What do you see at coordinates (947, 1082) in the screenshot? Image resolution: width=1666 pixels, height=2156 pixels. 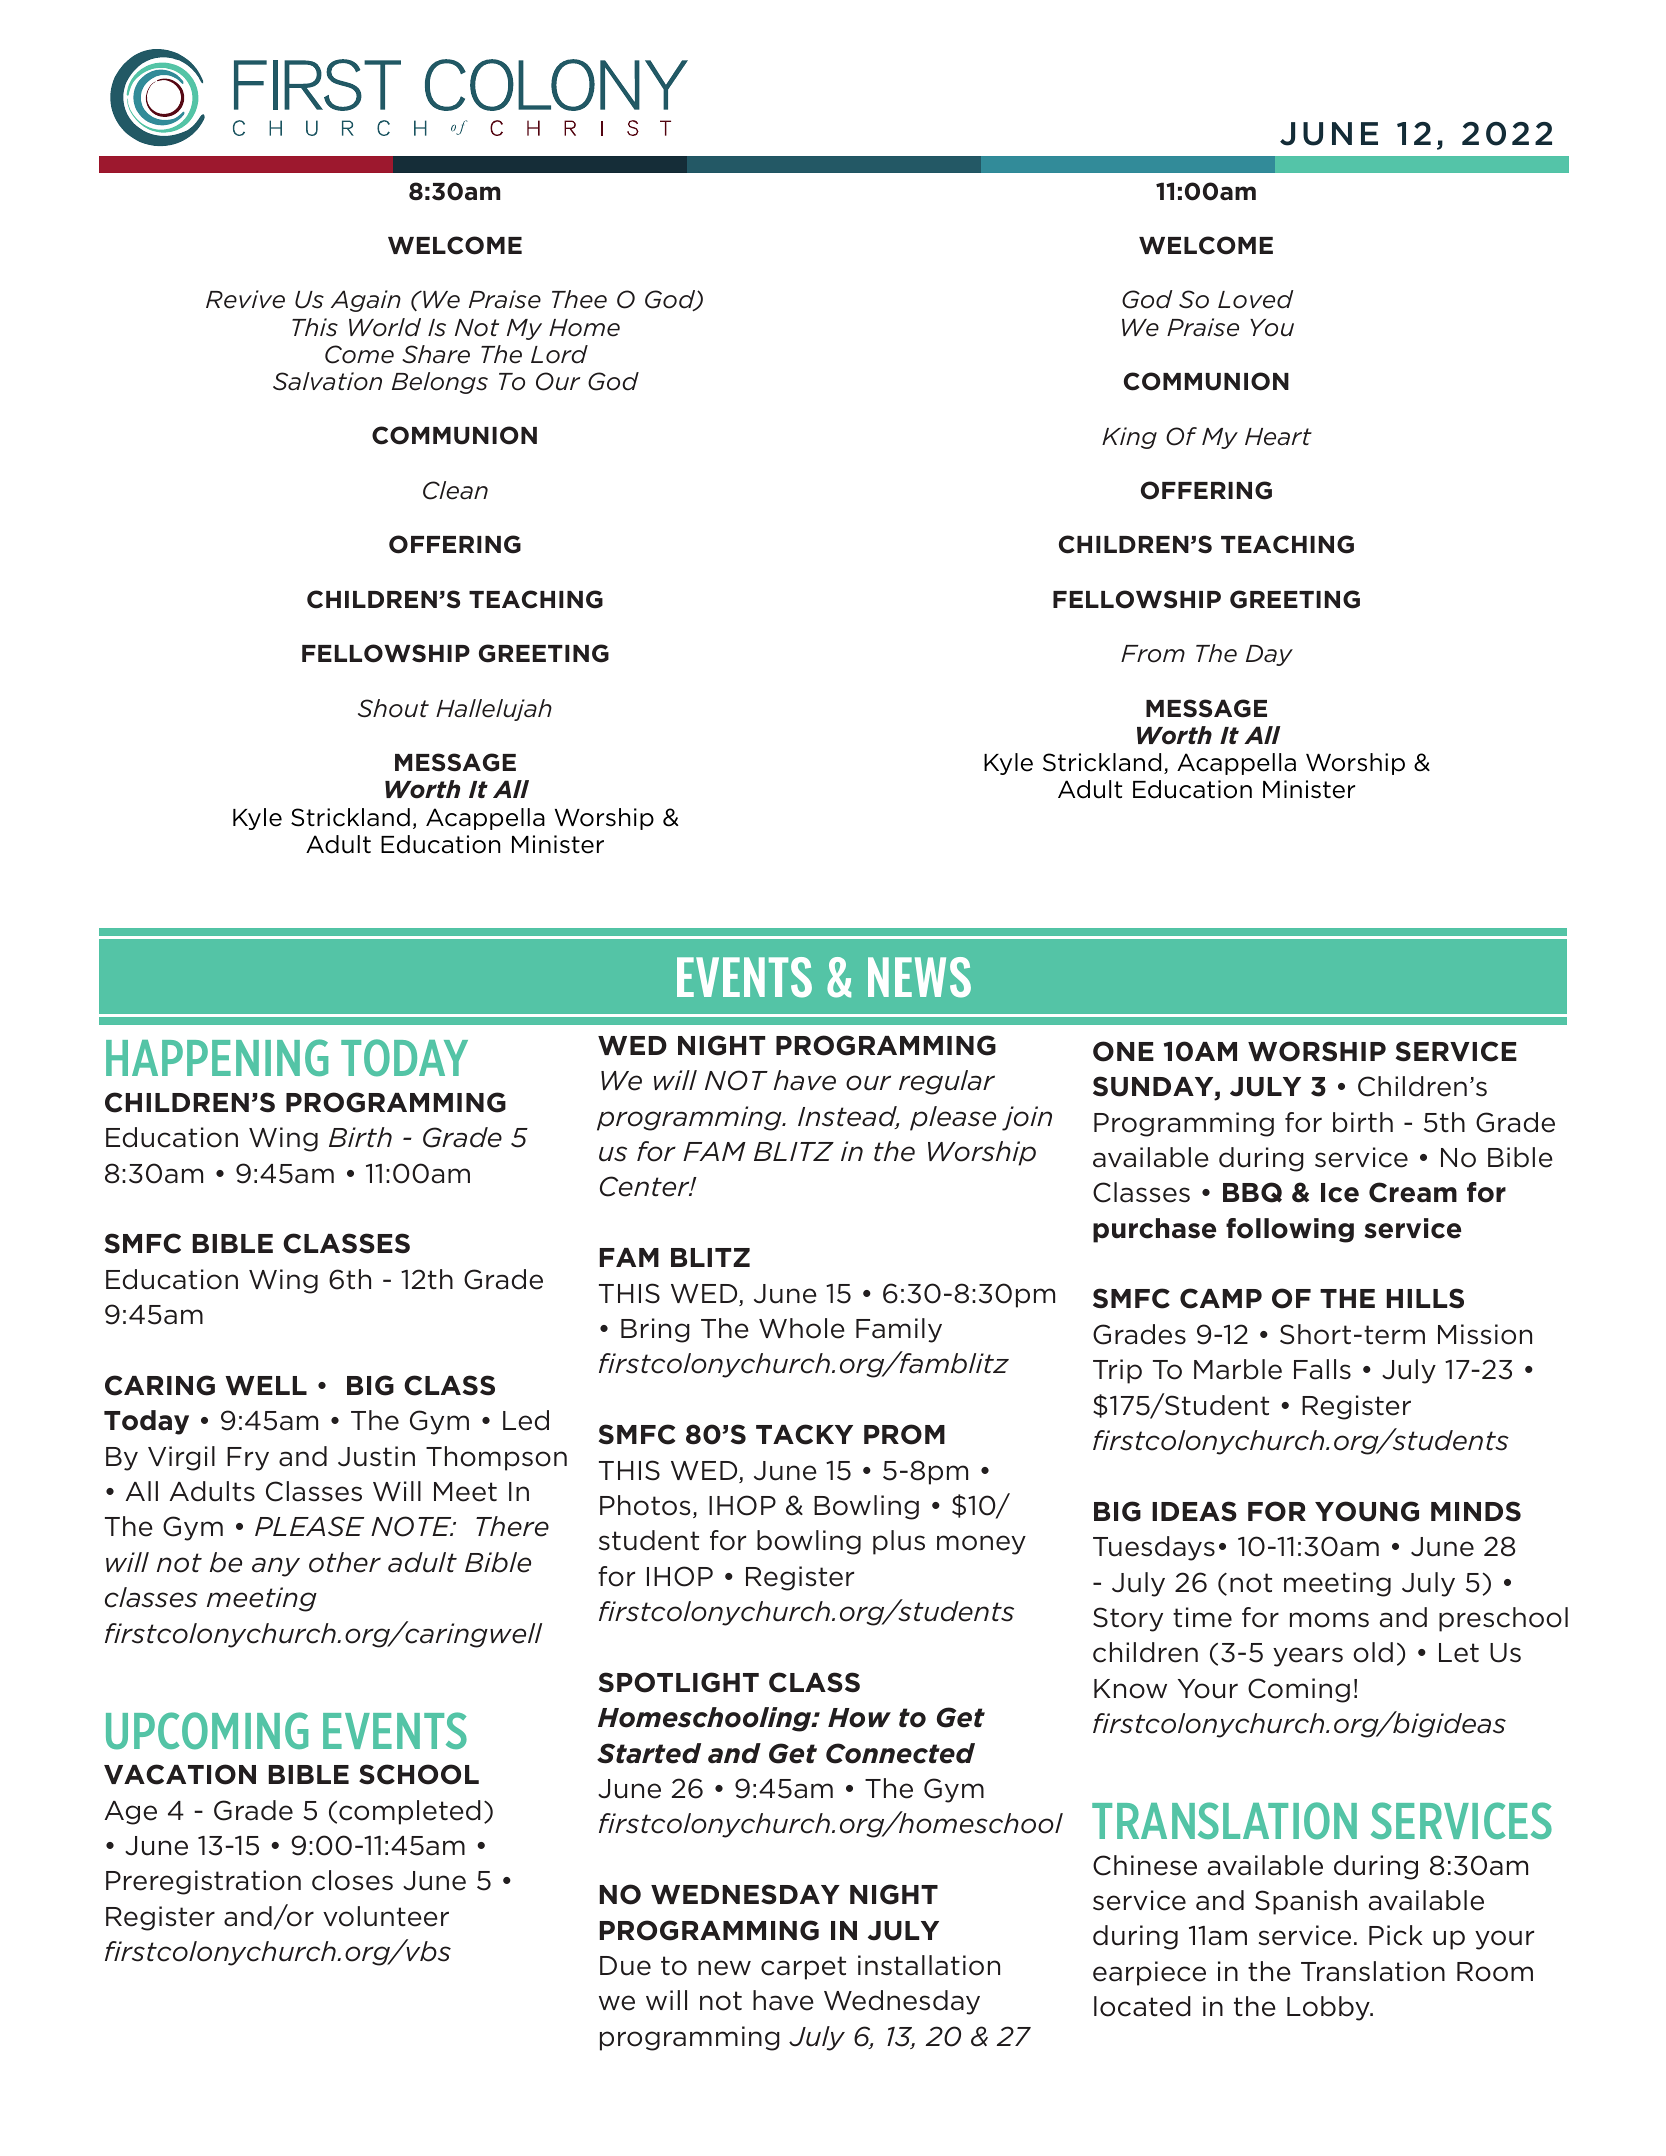 I see `regular` at bounding box center [947, 1082].
